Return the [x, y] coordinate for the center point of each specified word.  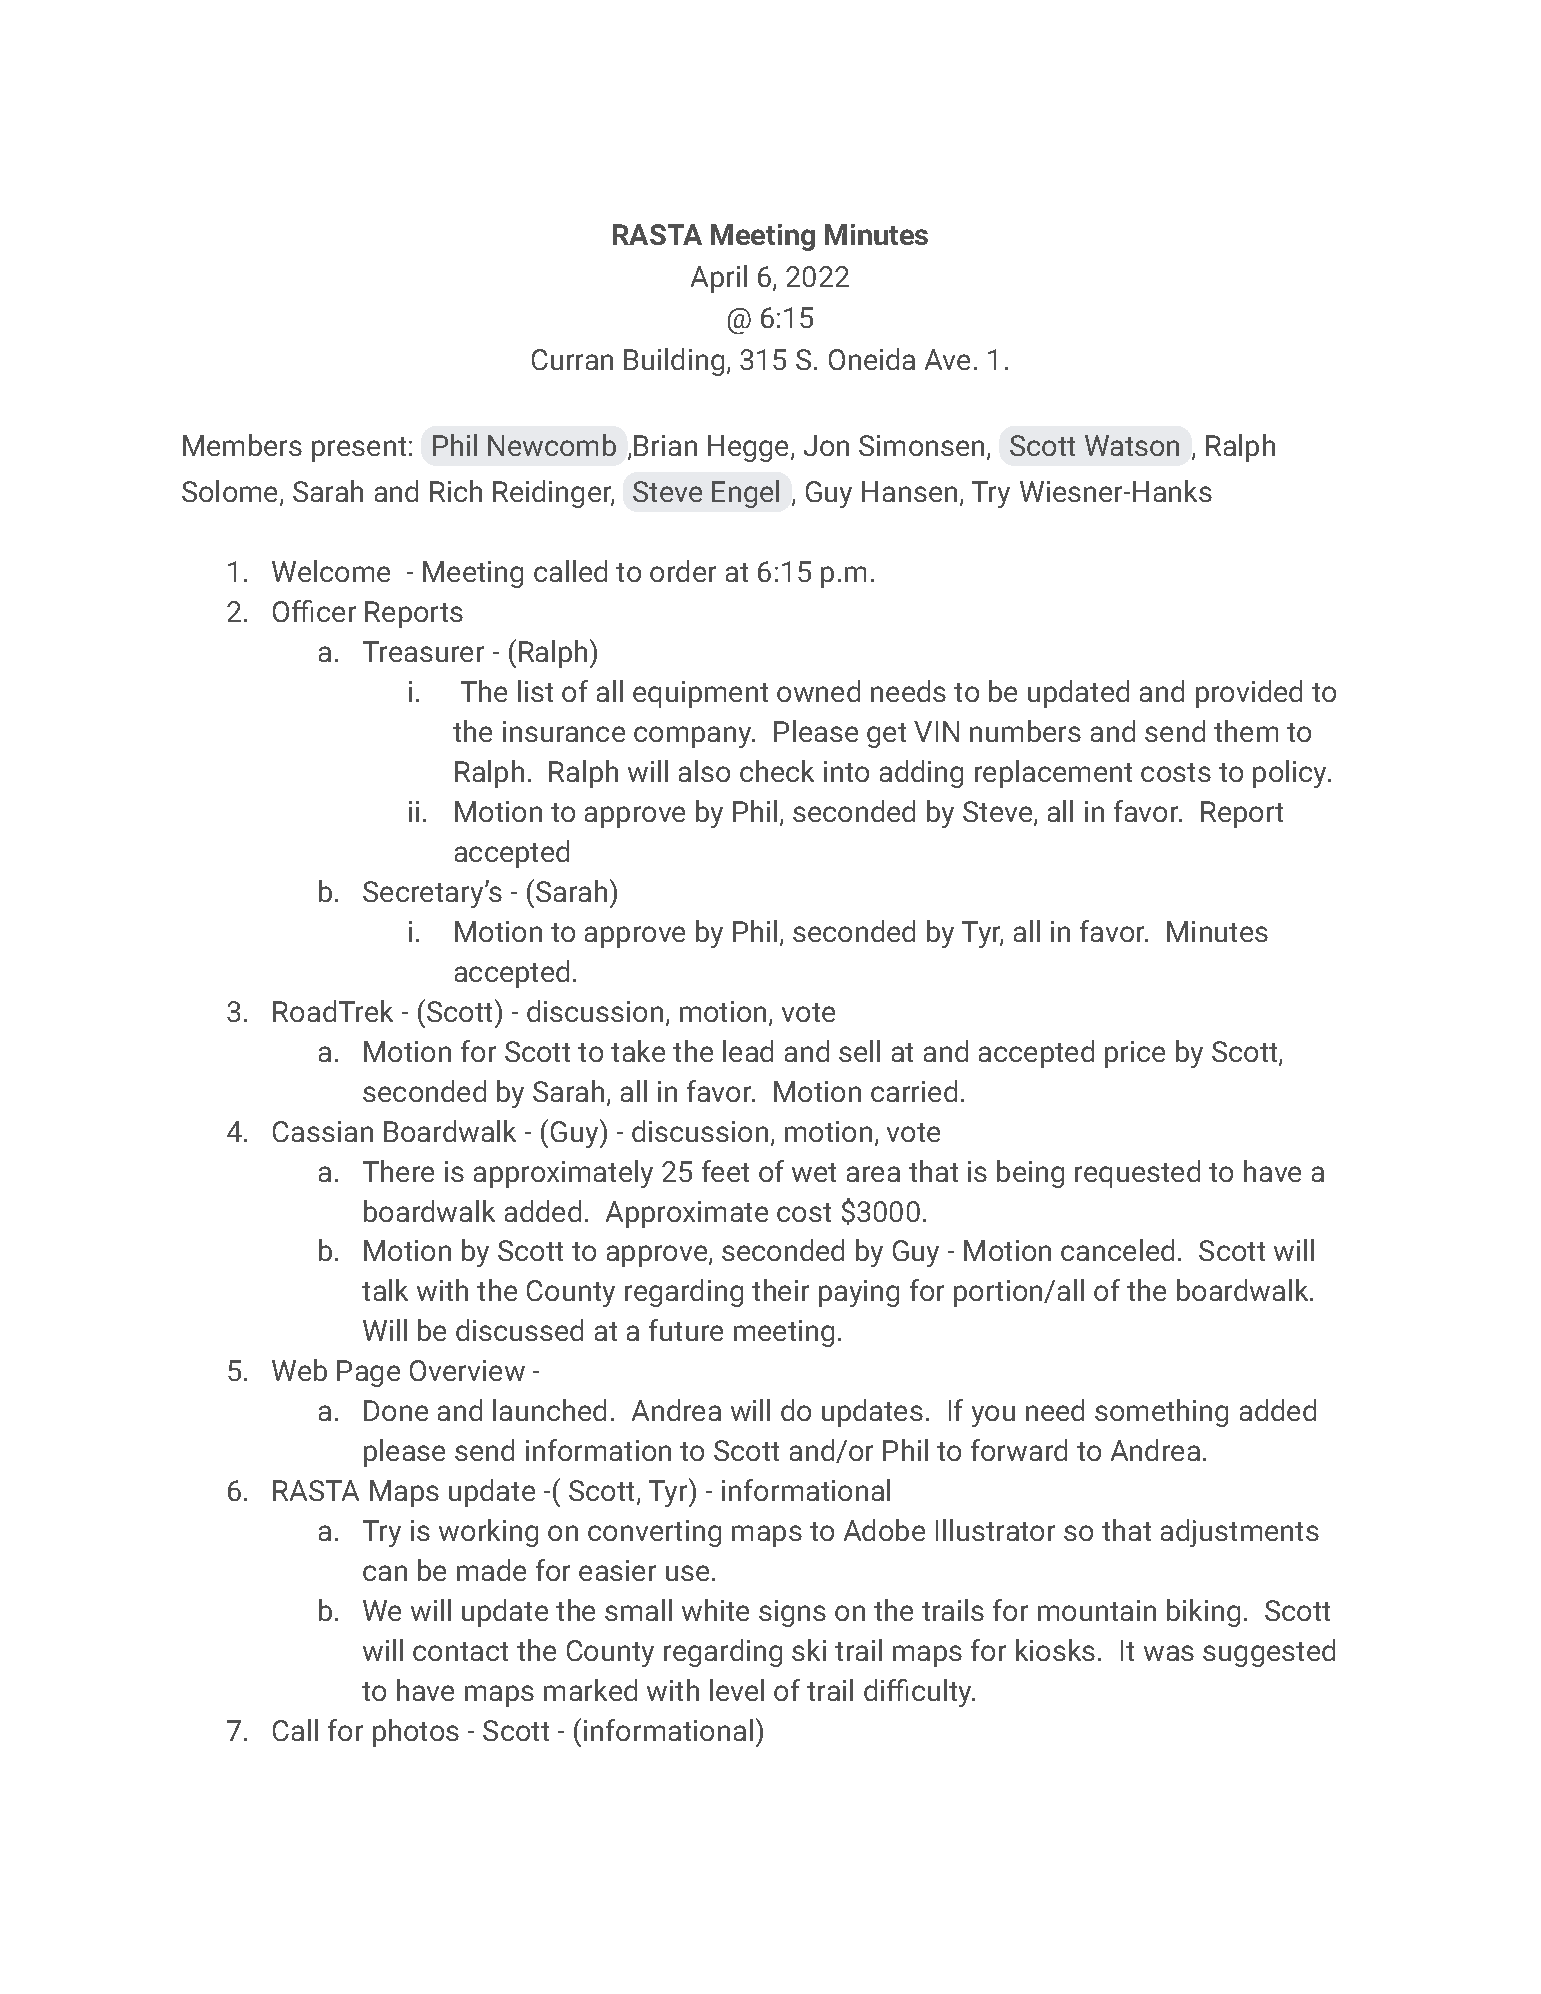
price [1135, 1054]
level [737, 1690]
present [359, 449]
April [719, 279]
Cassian [323, 1131]
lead [748, 1051]
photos [416, 1733]
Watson [1132, 445]
